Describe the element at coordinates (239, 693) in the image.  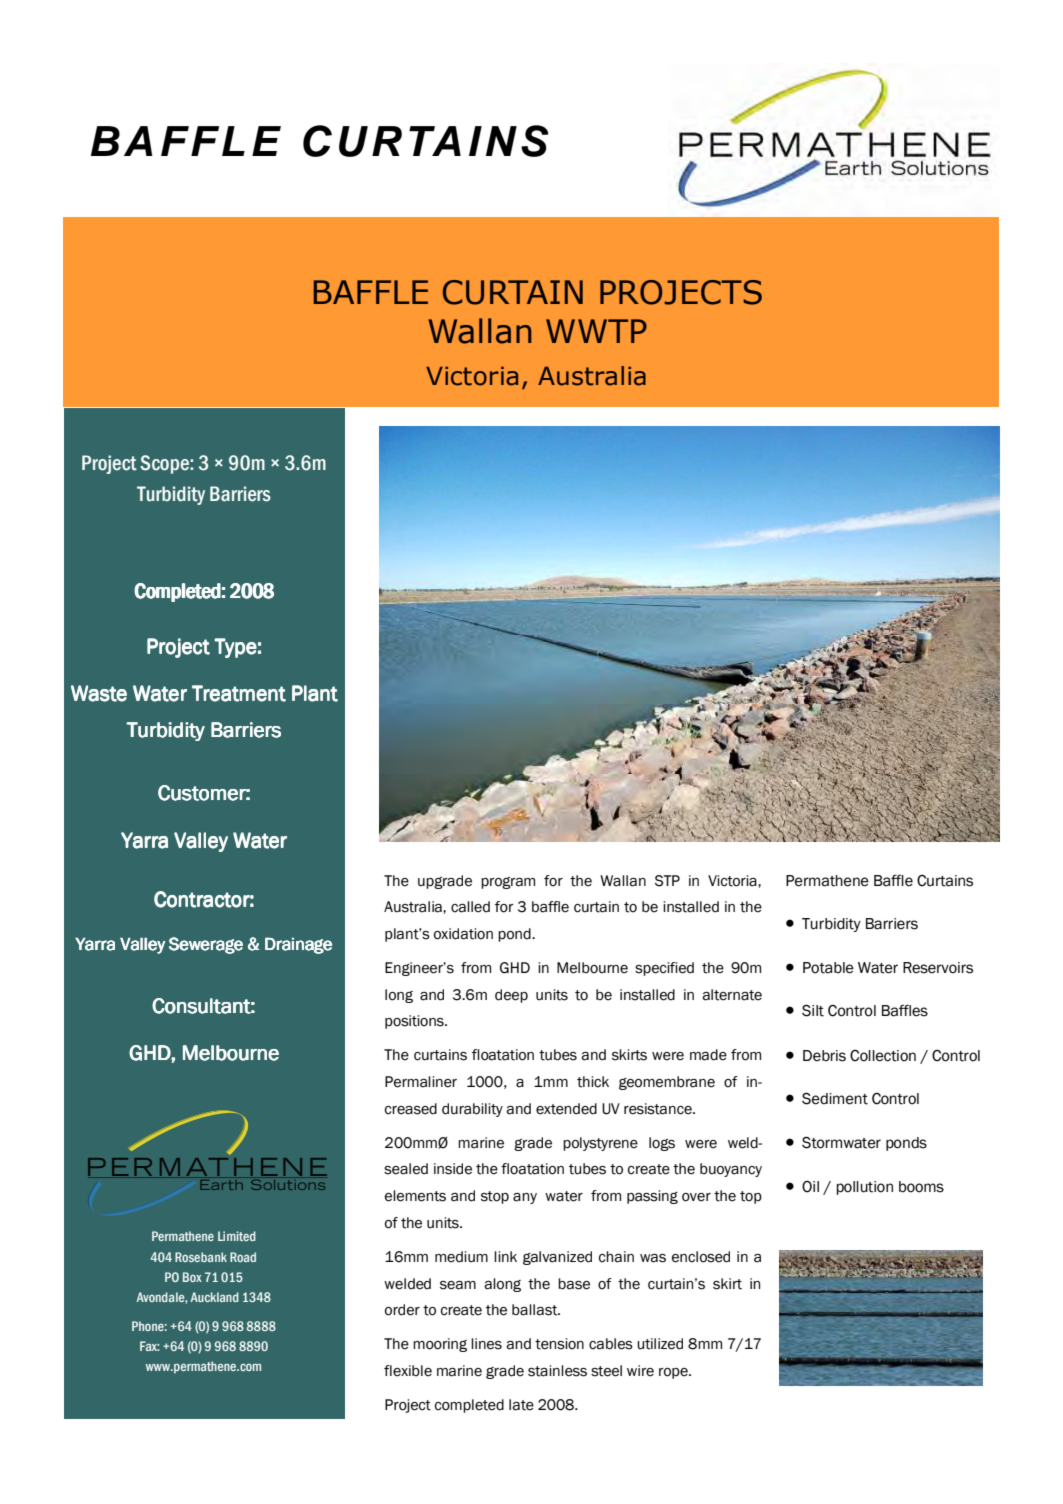
I see `Treatment` at that location.
